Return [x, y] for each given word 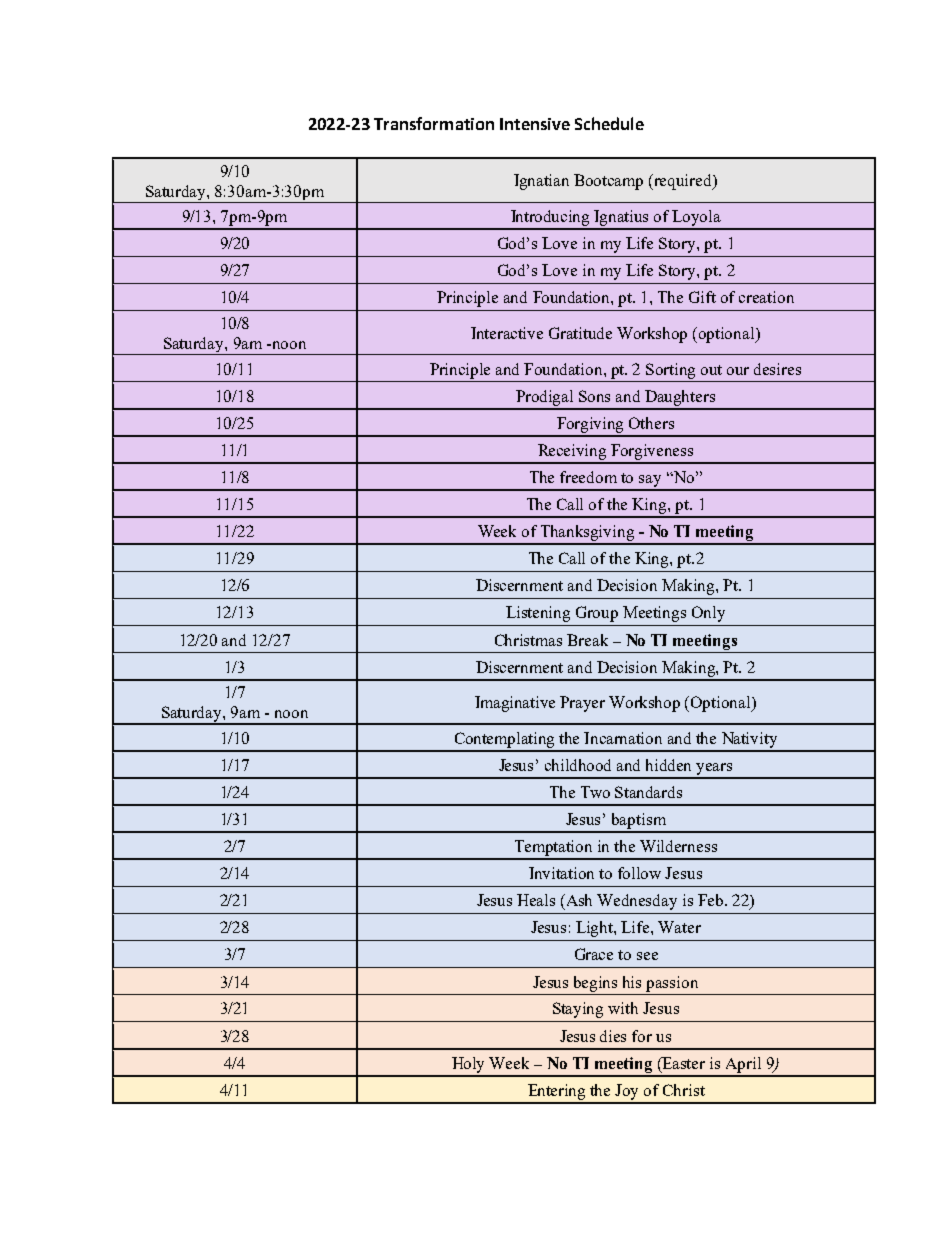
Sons [594, 396]
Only [708, 614]
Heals [536, 900]
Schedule [609, 123]
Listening [538, 614]
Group [597, 614]
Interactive [507, 333]
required [683, 182]
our [738, 371]
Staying [578, 1010]
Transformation [434, 123]
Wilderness [678, 846]
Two [595, 792]
